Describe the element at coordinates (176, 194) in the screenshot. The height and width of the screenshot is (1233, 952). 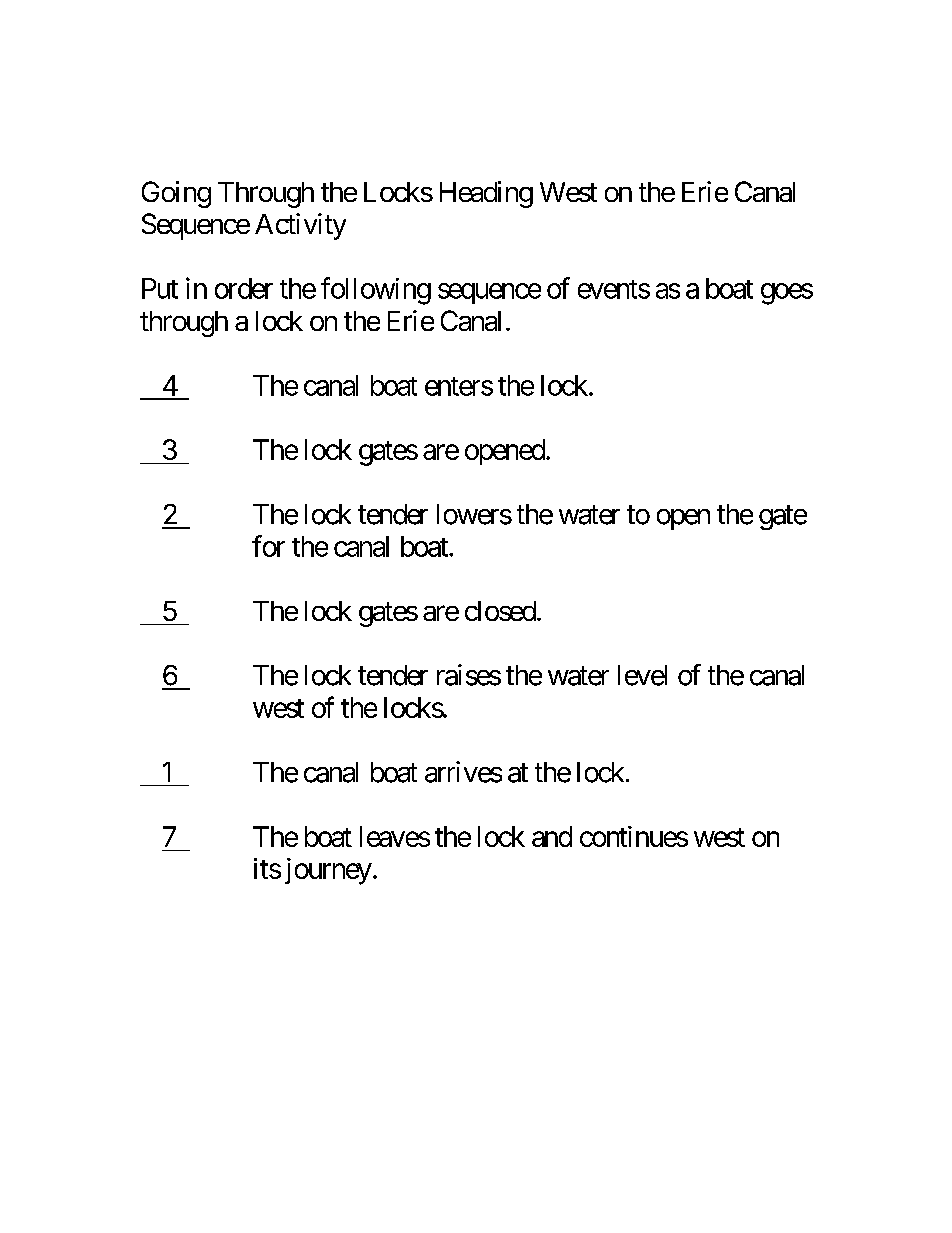
I see `Going` at that location.
